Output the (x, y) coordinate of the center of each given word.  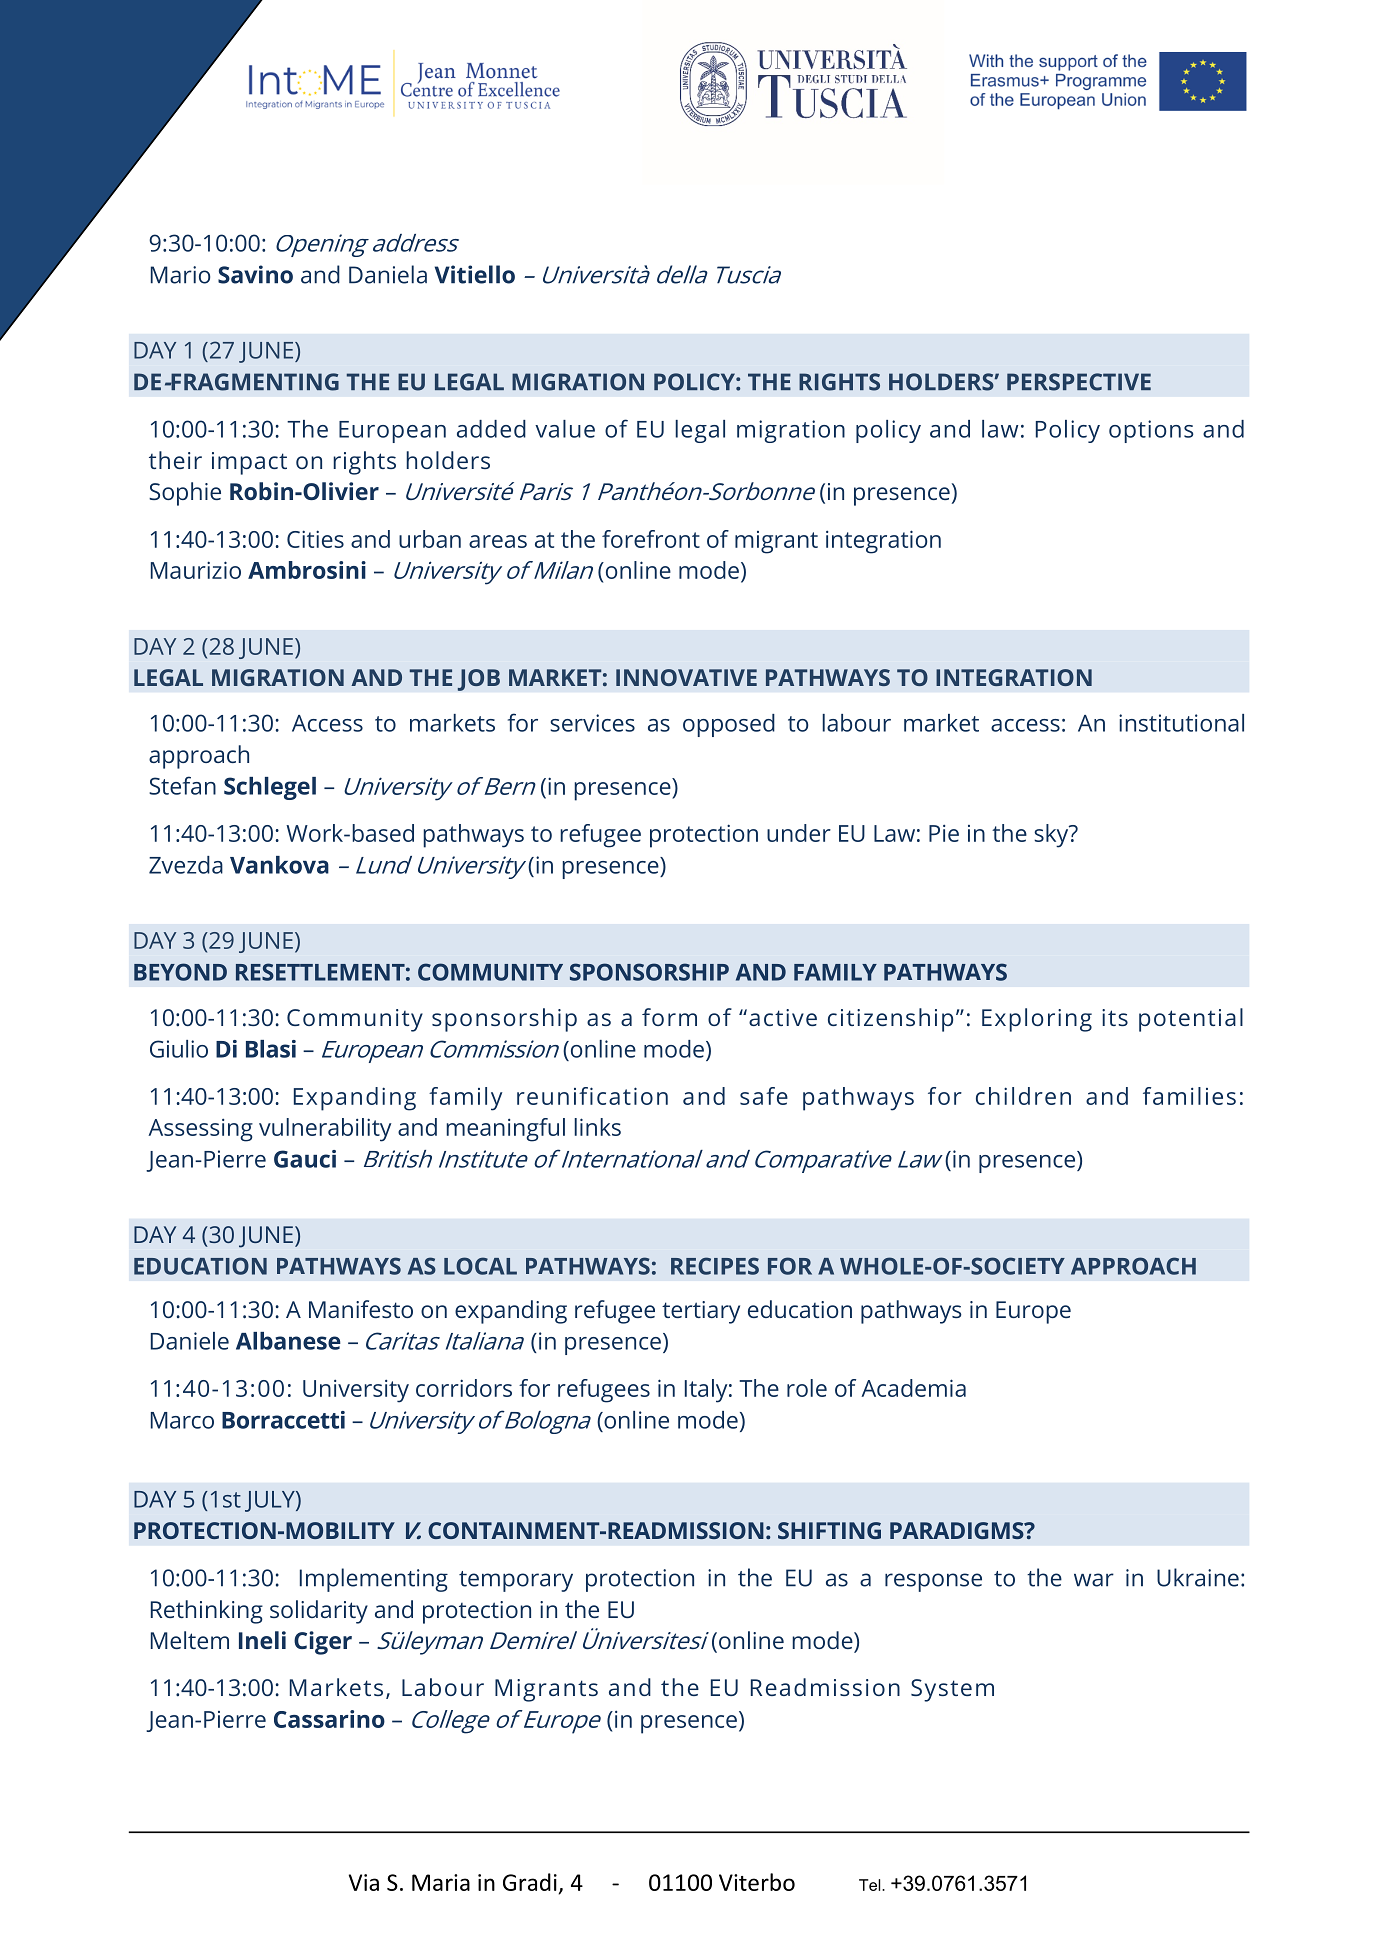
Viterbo (757, 1882)
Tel (871, 1885)
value (565, 429)
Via (364, 1882)
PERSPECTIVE (1079, 382)
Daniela (388, 274)
